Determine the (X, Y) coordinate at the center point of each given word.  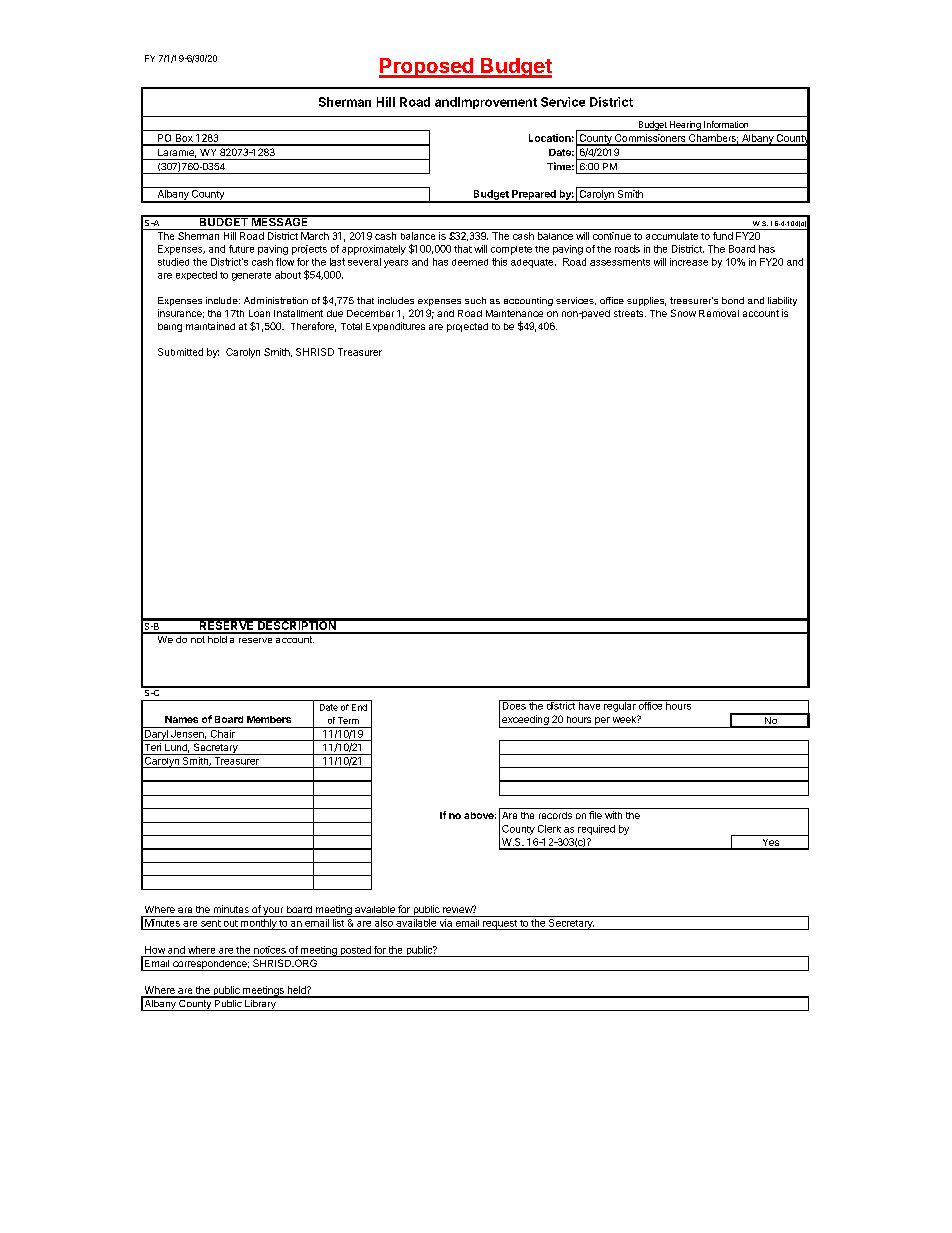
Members (269, 719)
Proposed (427, 68)
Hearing (685, 126)
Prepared (534, 196)
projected (467, 327)
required (596, 830)
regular (619, 706)
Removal (719, 313)
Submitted (180, 352)
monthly (258, 924)
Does (514, 705)
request (500, 925)
